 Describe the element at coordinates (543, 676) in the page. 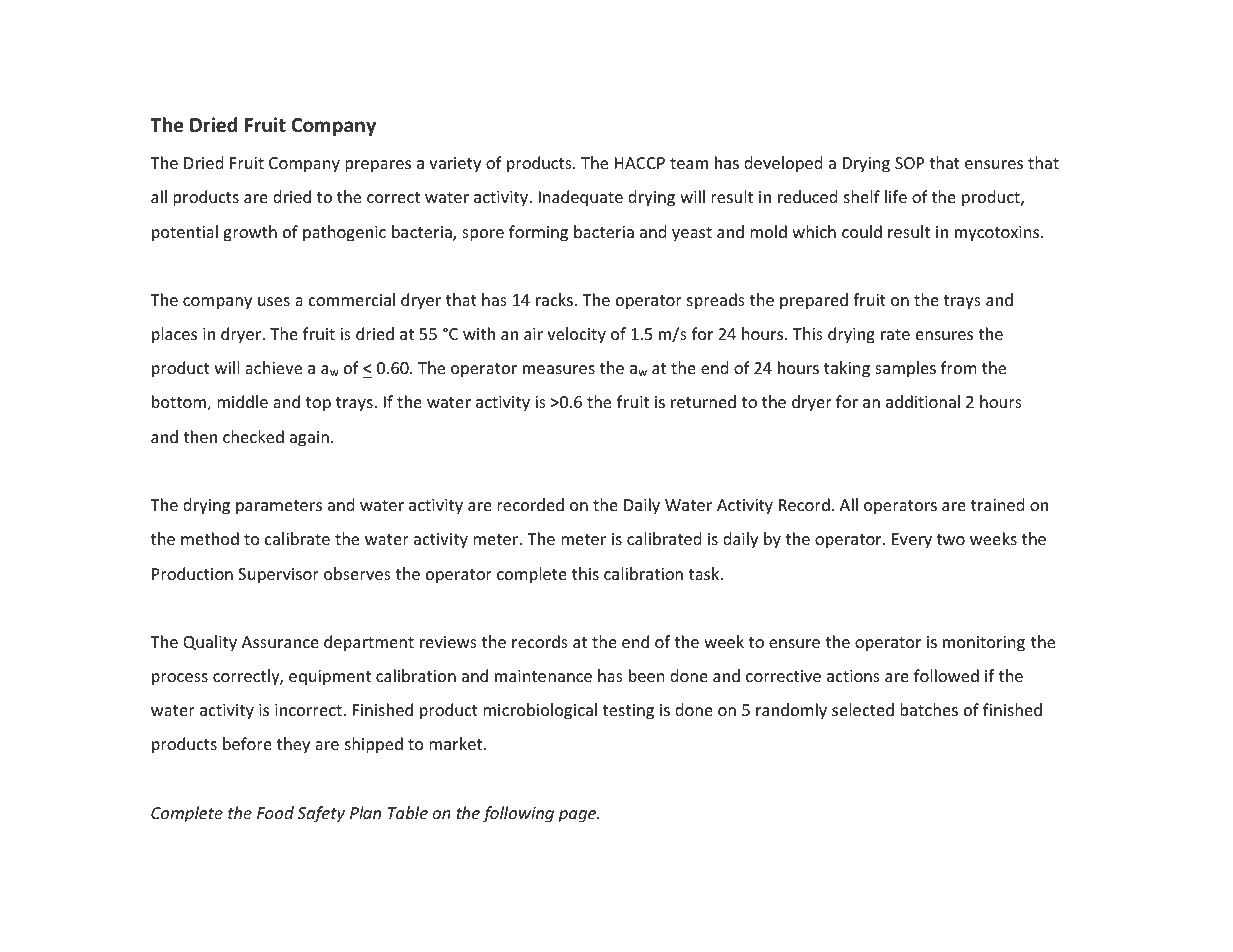

I see `maintenance` at that location.
